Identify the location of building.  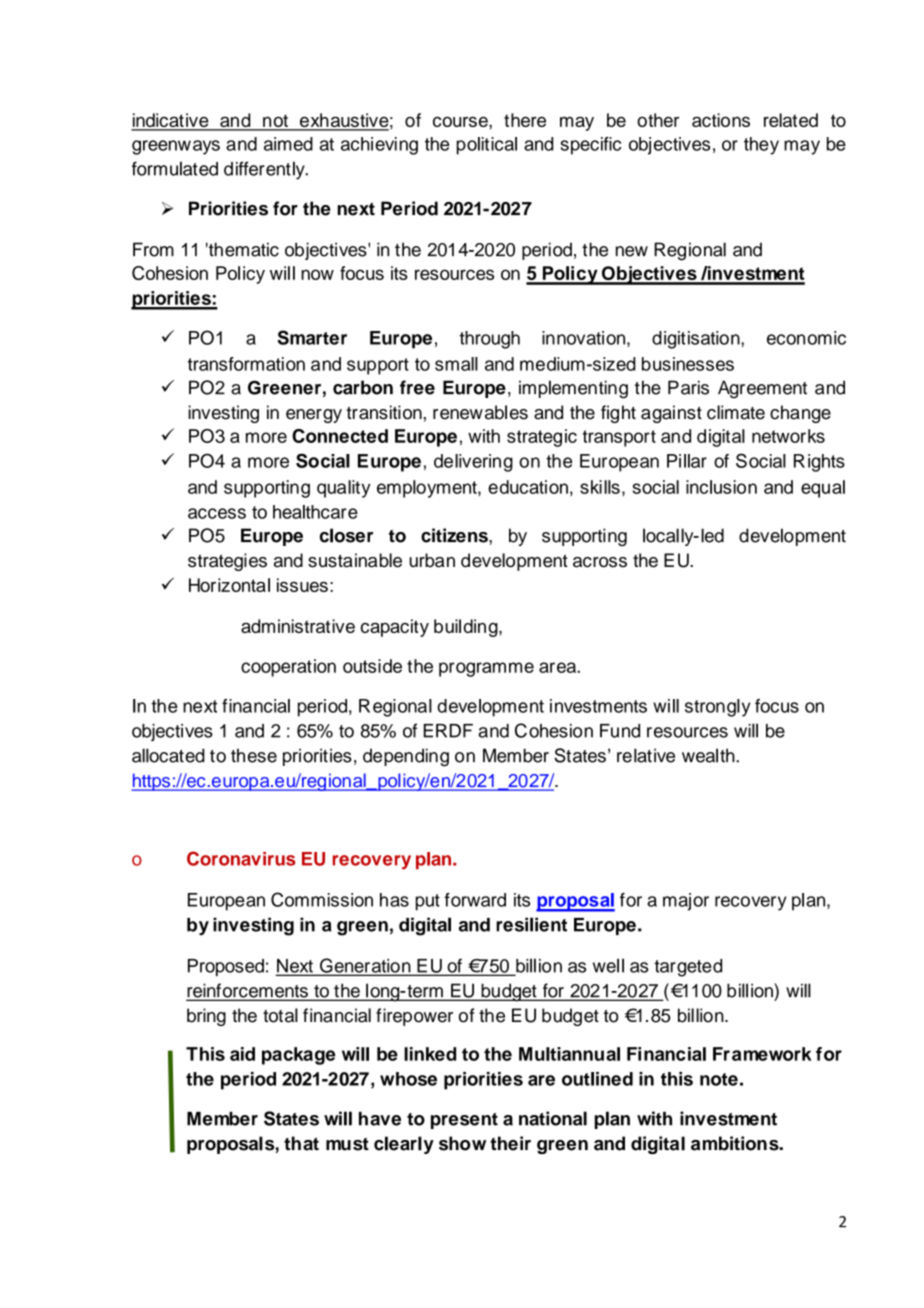
(467, 628).
